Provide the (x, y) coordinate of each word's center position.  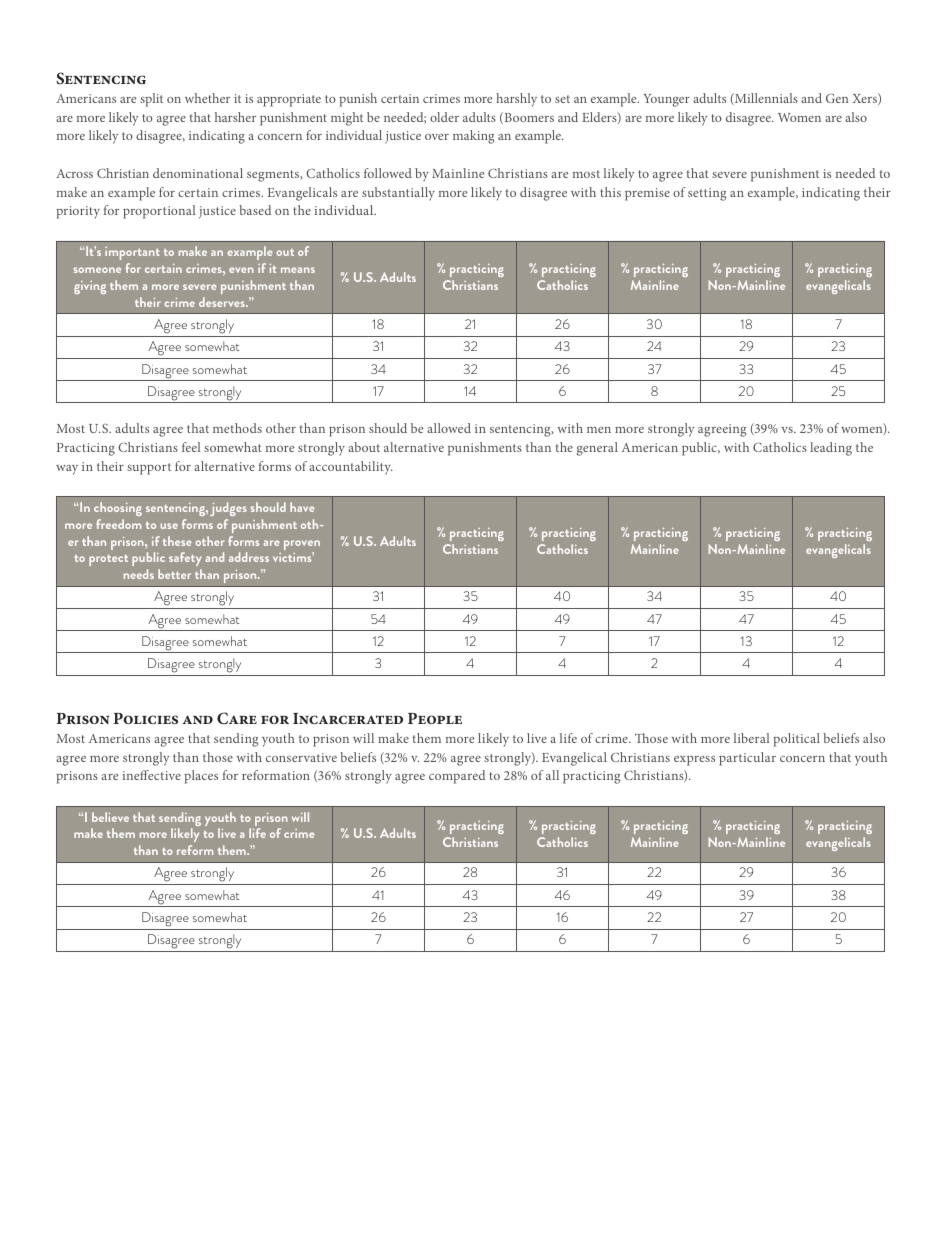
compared (457, 777)
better (174, 574)
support (149, 469)
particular (747, 759)
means (298, 270)
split (151, 100)
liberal (751, 738)
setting (707, 194)
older (444, 117)
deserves (223, 302)
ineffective (152, 775)
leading (831, 449)
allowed (449, 428)
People (435, 718)
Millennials (765, 99)
